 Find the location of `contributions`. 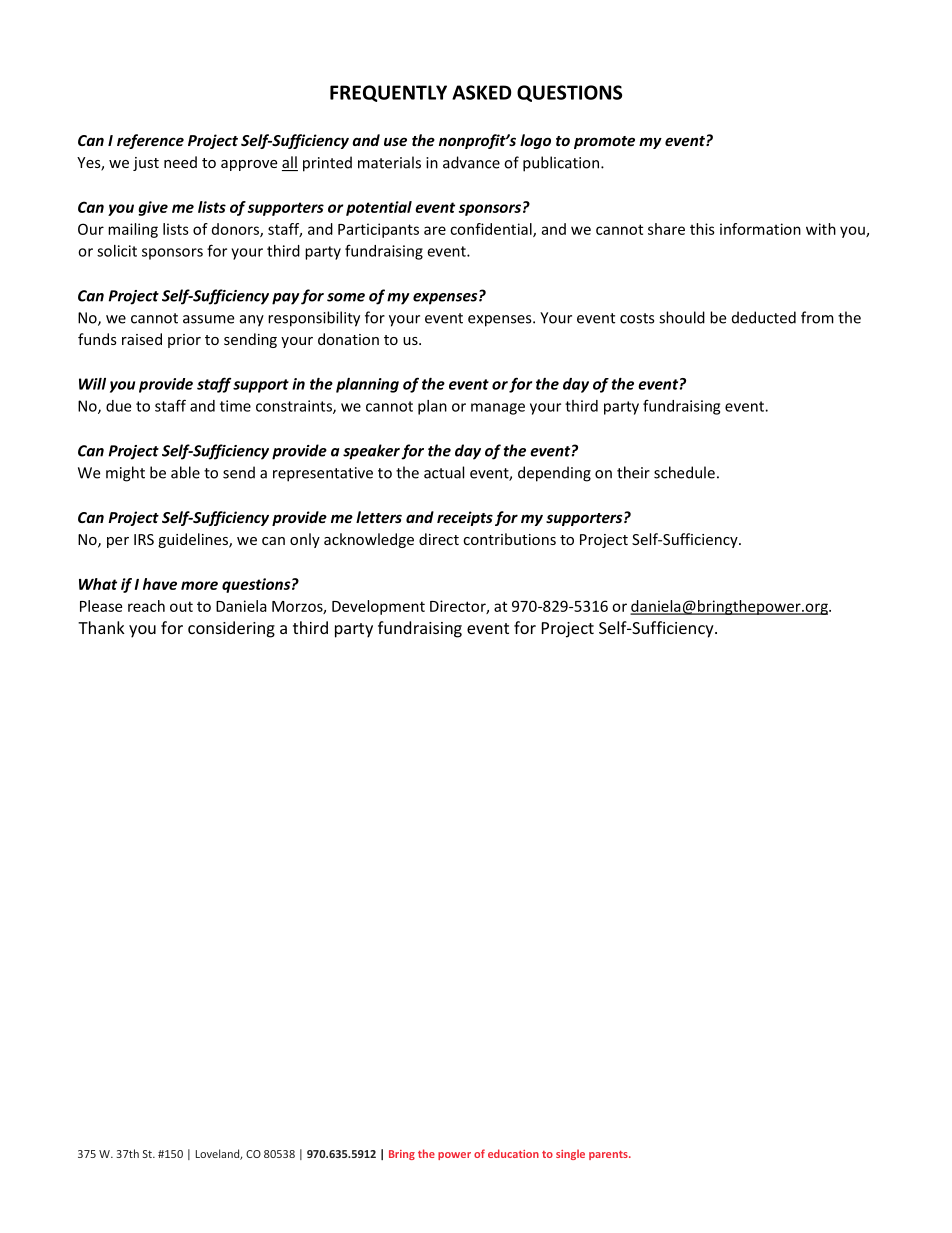

contributions is located at coordinates (509, 539).
